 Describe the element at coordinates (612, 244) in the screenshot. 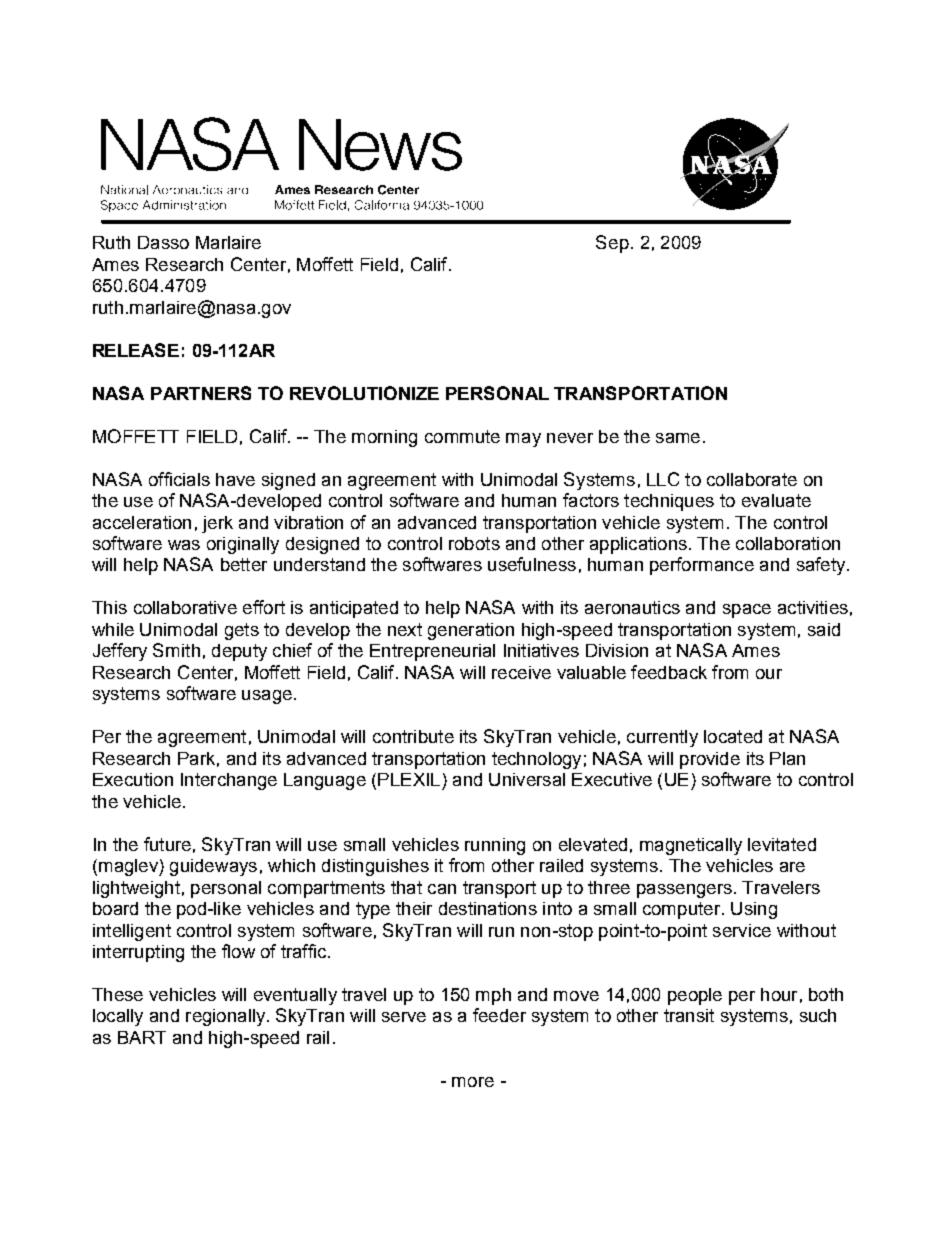

I see `Sep` at that location.
